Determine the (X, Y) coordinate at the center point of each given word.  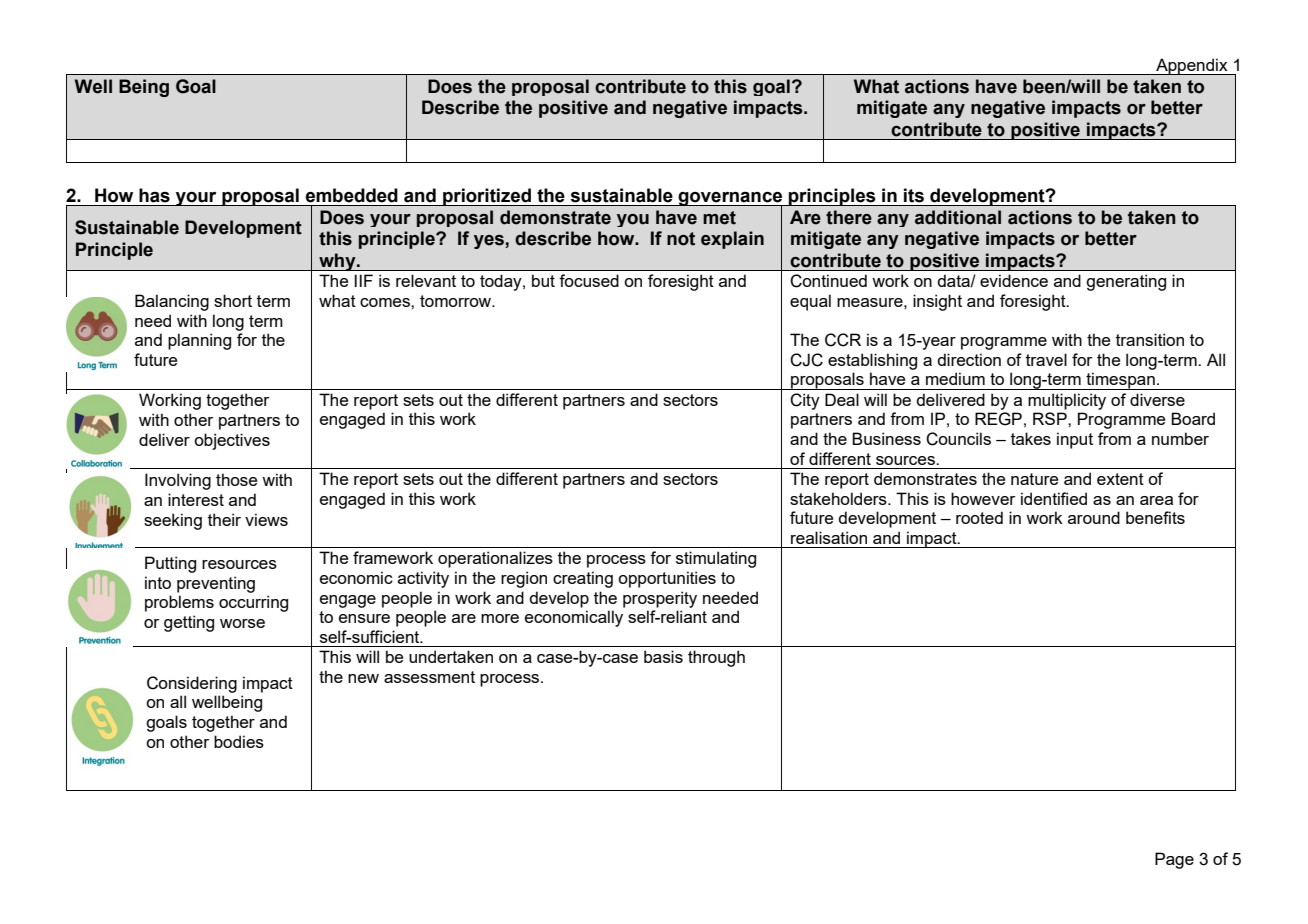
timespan (1120, 381)
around (1094, 517)
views (266, 519)
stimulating (716, 559)
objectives (232, 441)
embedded (352, 195)
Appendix (1192, 67)
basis (663, 656)
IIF (363, 280)
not (681, 239)
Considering (192, 684)
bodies (239, 741)
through (716, 658)
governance (731, 200)
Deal (842, 399)
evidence (1014, 280)
